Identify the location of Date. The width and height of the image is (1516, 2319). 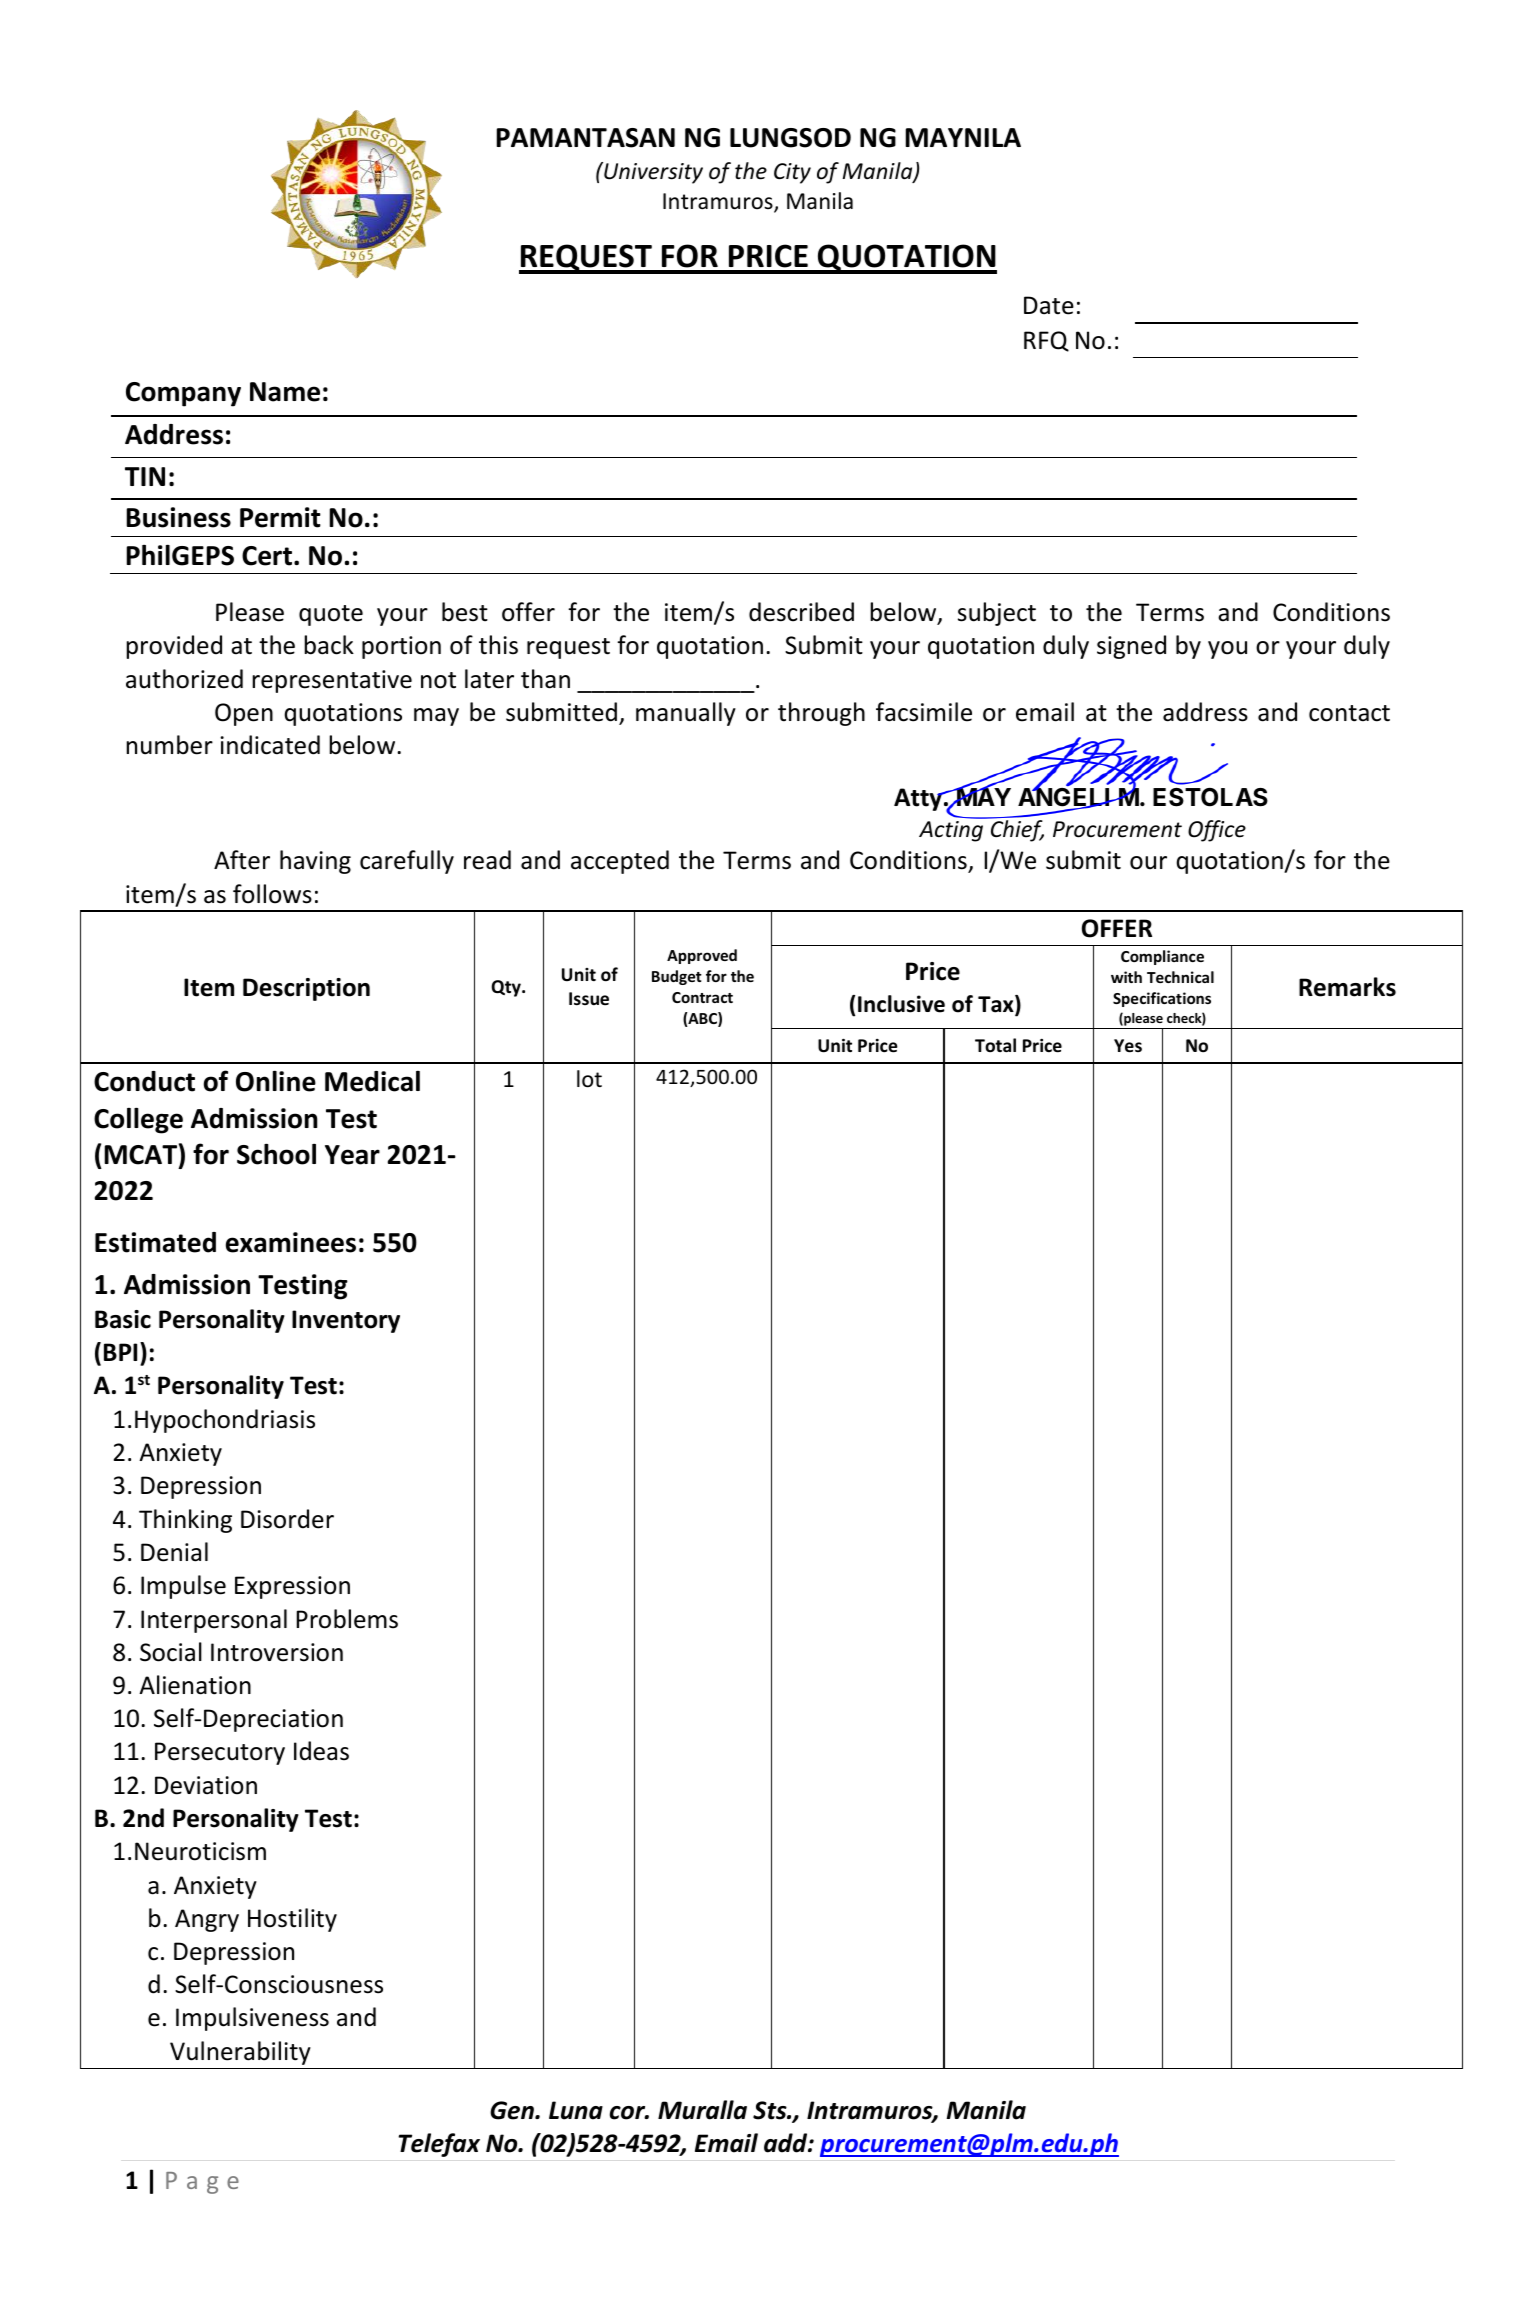
(1049, 305).
